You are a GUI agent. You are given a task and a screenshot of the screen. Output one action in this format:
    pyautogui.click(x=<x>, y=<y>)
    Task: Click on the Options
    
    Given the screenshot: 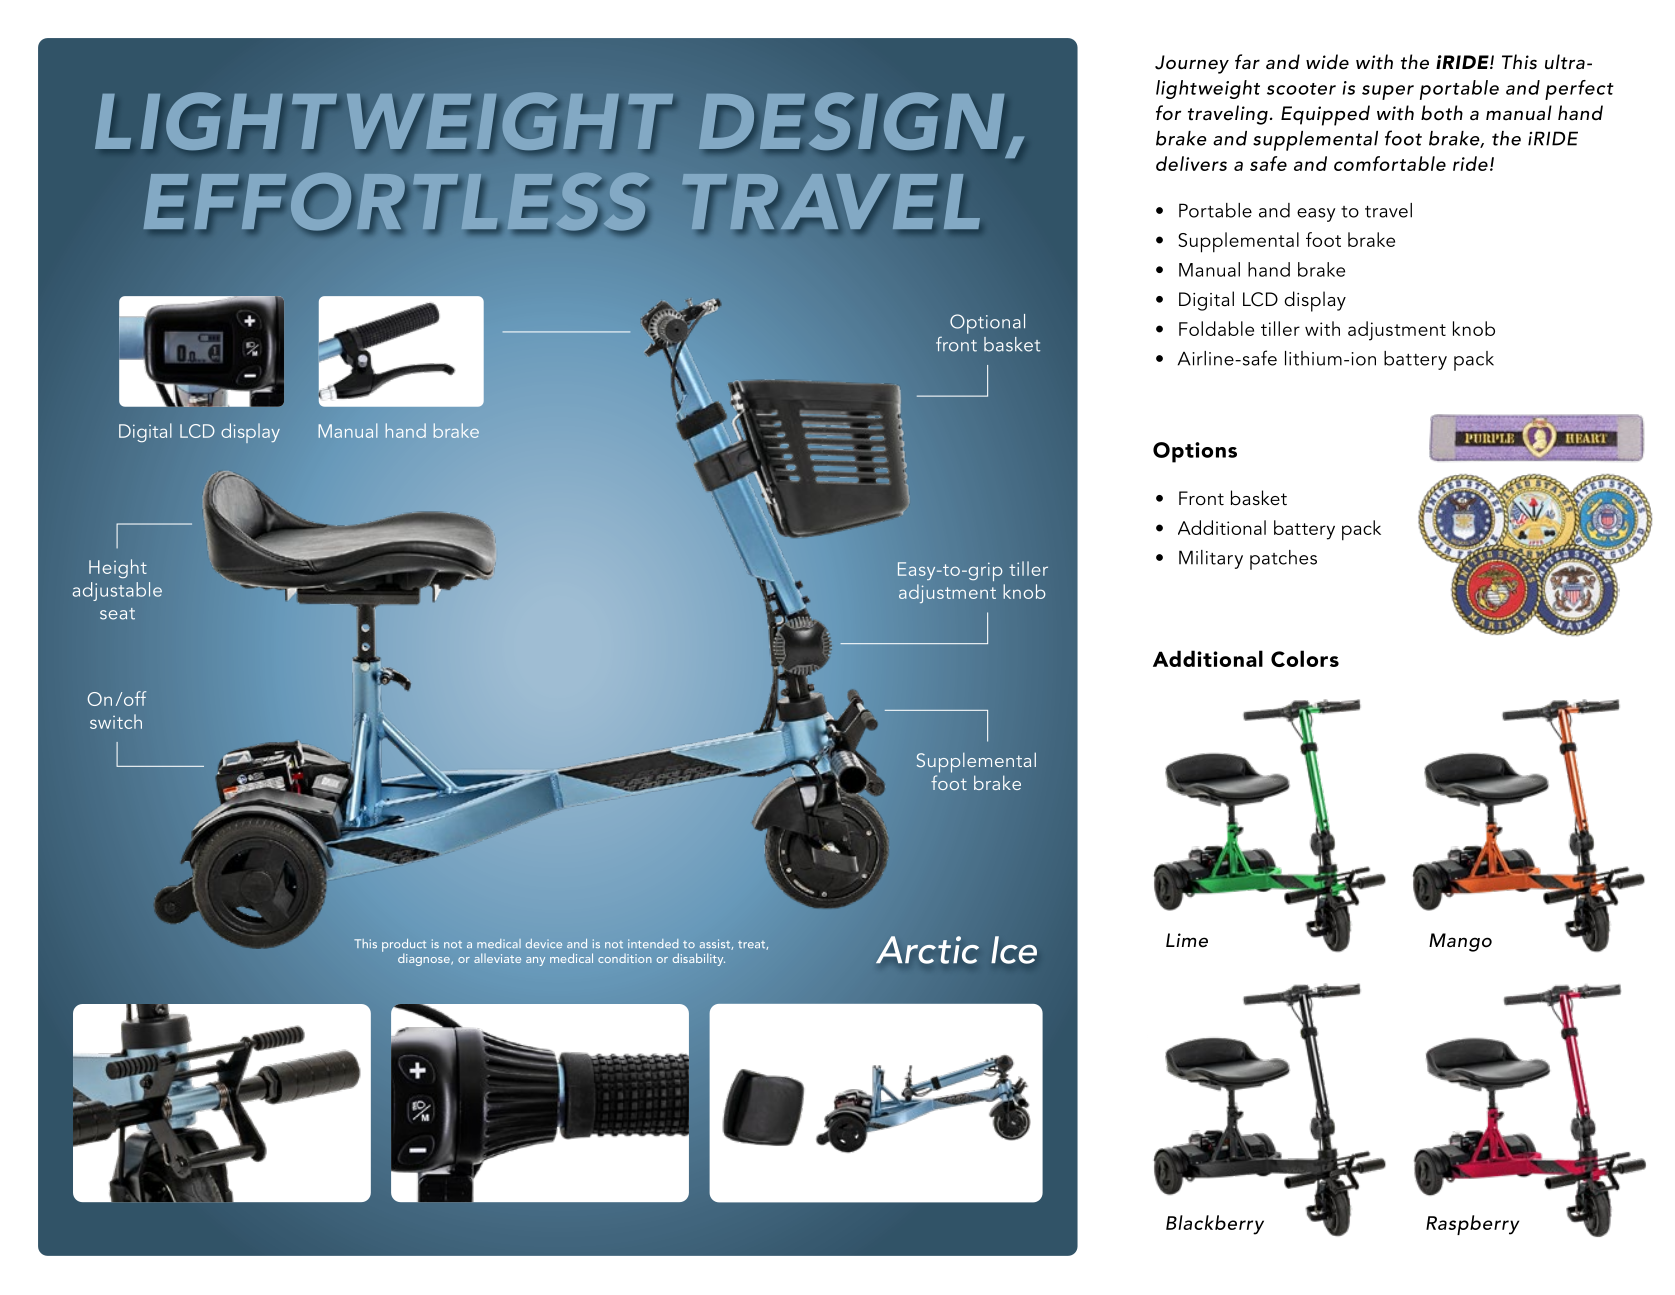 What is the action you would take?
    pyautogui.click(x=1195, y=452)
